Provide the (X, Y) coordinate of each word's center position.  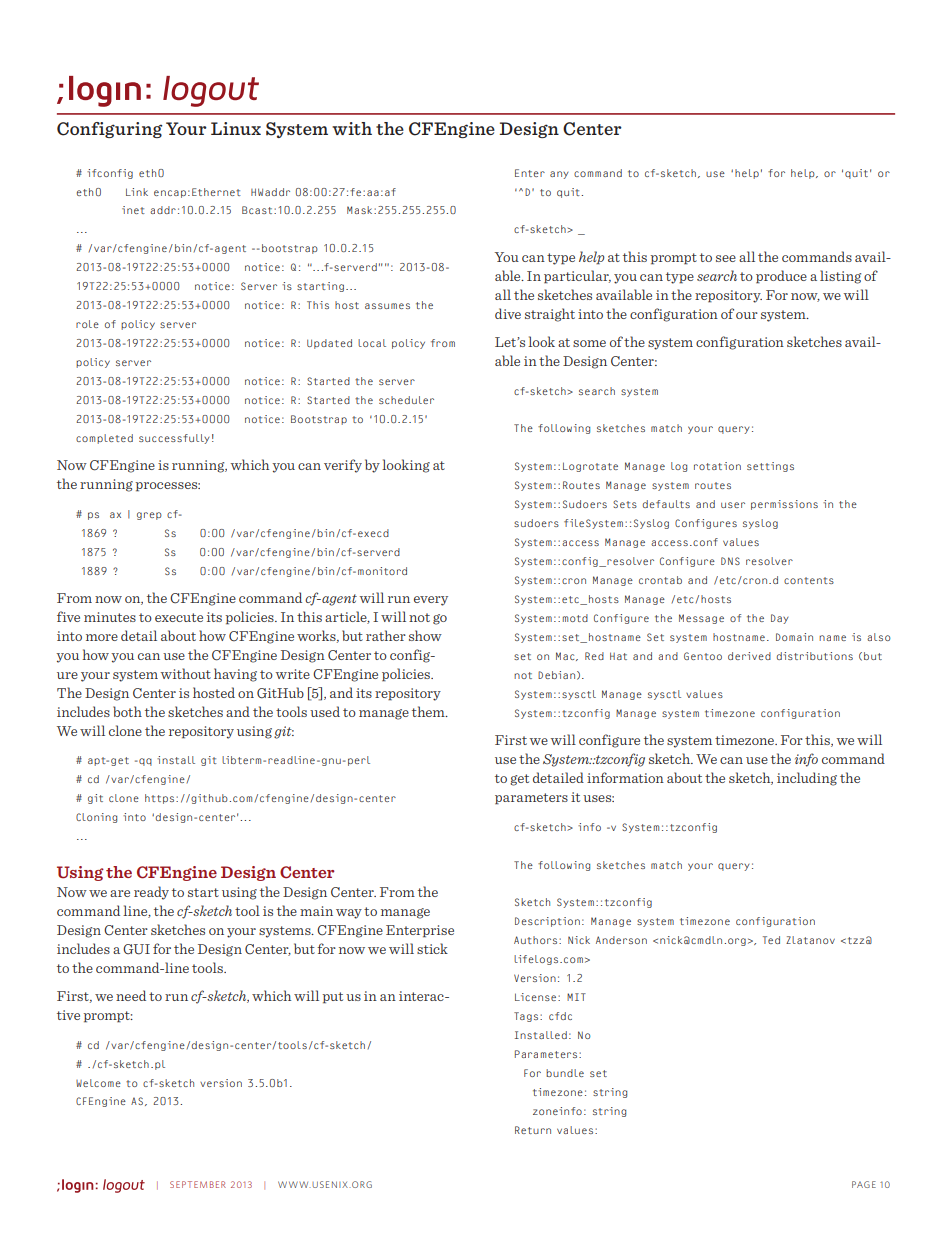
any (559, 175)
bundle (565, 1073)
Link (137, 192)
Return (533, 1130)
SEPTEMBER (198, 1184)
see (726, 258)
